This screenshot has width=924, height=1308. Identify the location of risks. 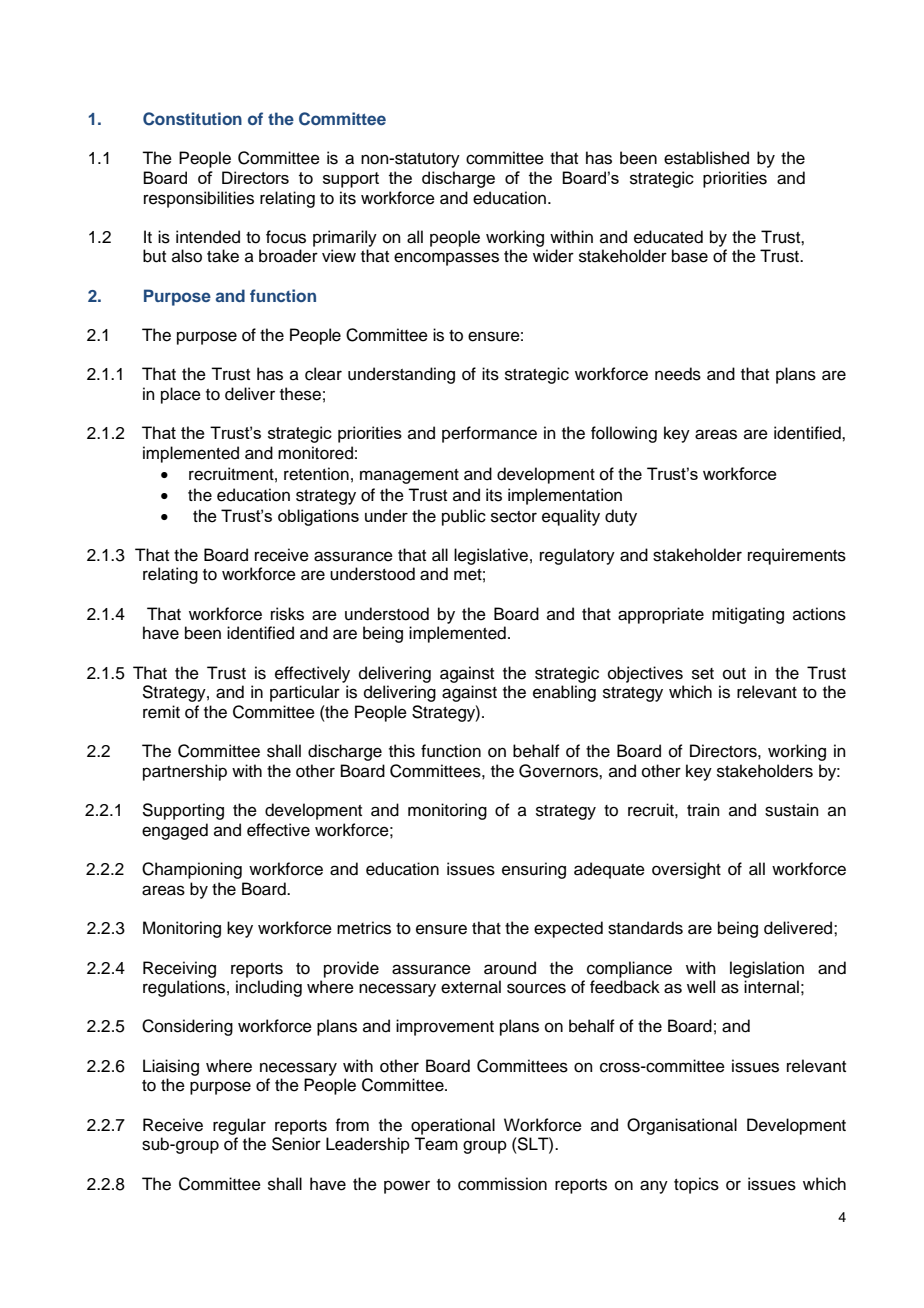
(287, 614).
